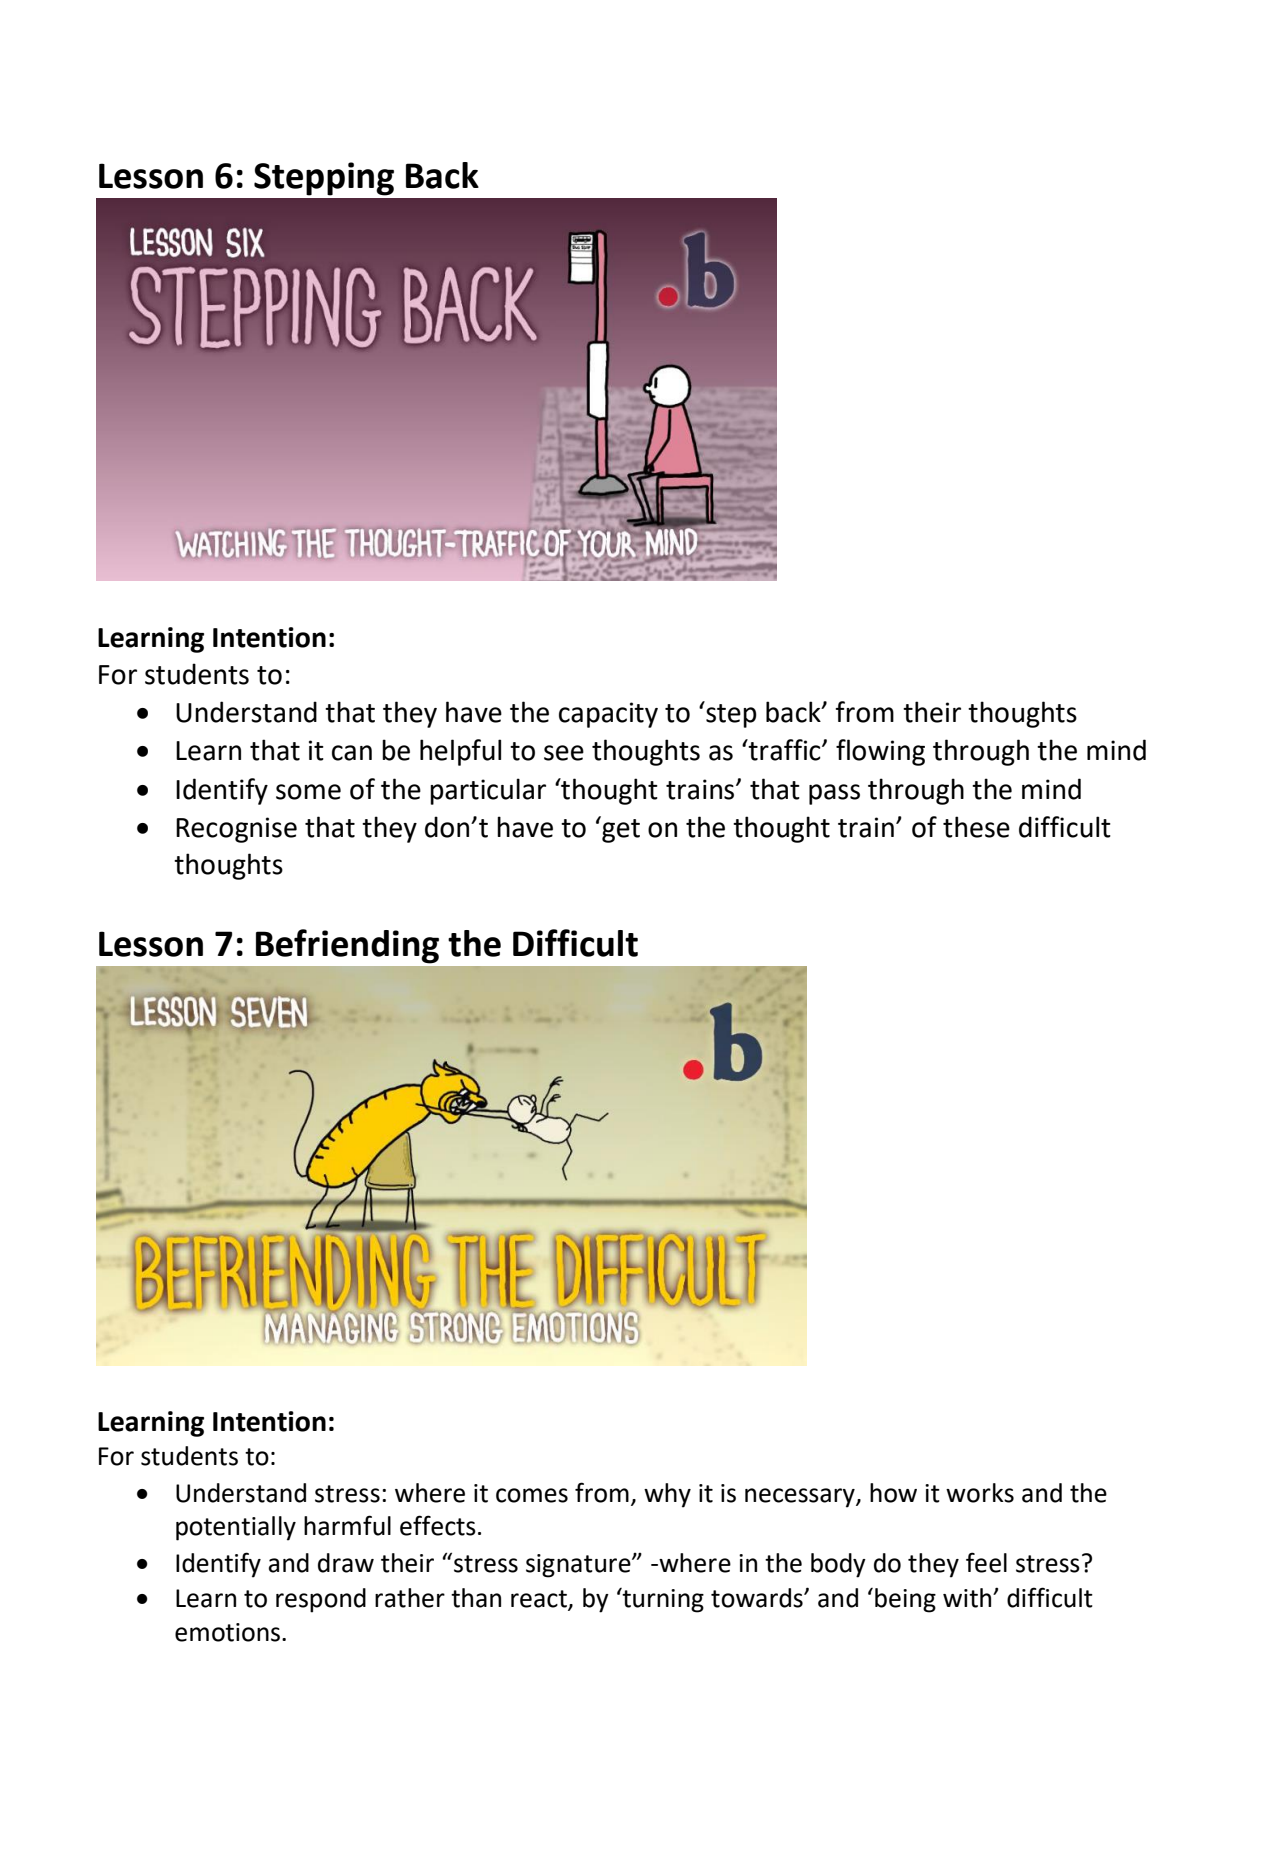 Image resolution: width=1282 pixels, height=1866 pixels. I want to click on harmful, so click(347, 1525).
